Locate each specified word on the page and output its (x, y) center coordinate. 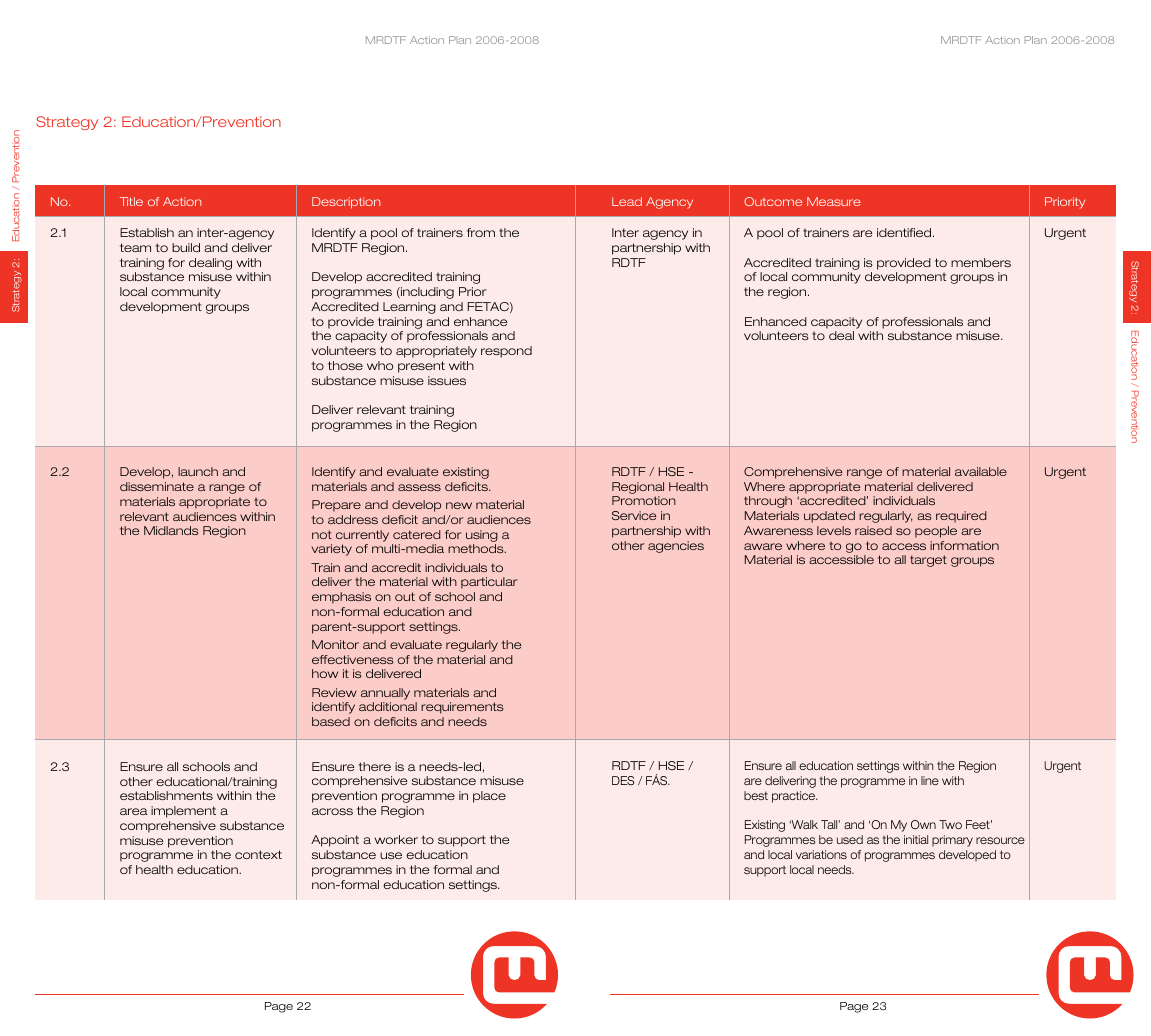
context (258, 854)
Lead (627, 201)
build (186, 247)
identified (905, 232)
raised (873, 530)
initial (916, 839)
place (489, 797)
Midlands (171, 530)
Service (634, 515)
